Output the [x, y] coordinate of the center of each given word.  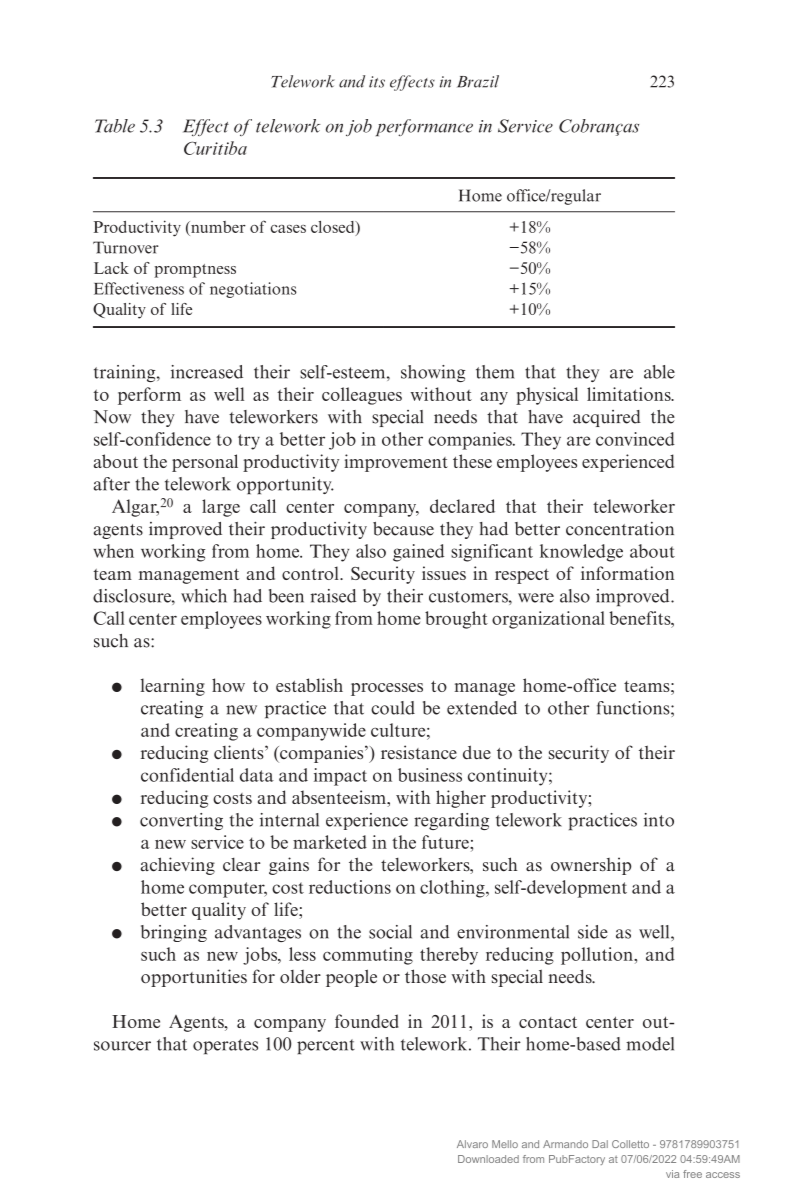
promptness [195, 271]
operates [225, 1046]
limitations [630, 394]
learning [173, 687]
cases [288, 229]
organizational [548, 620]
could [393, 708]
